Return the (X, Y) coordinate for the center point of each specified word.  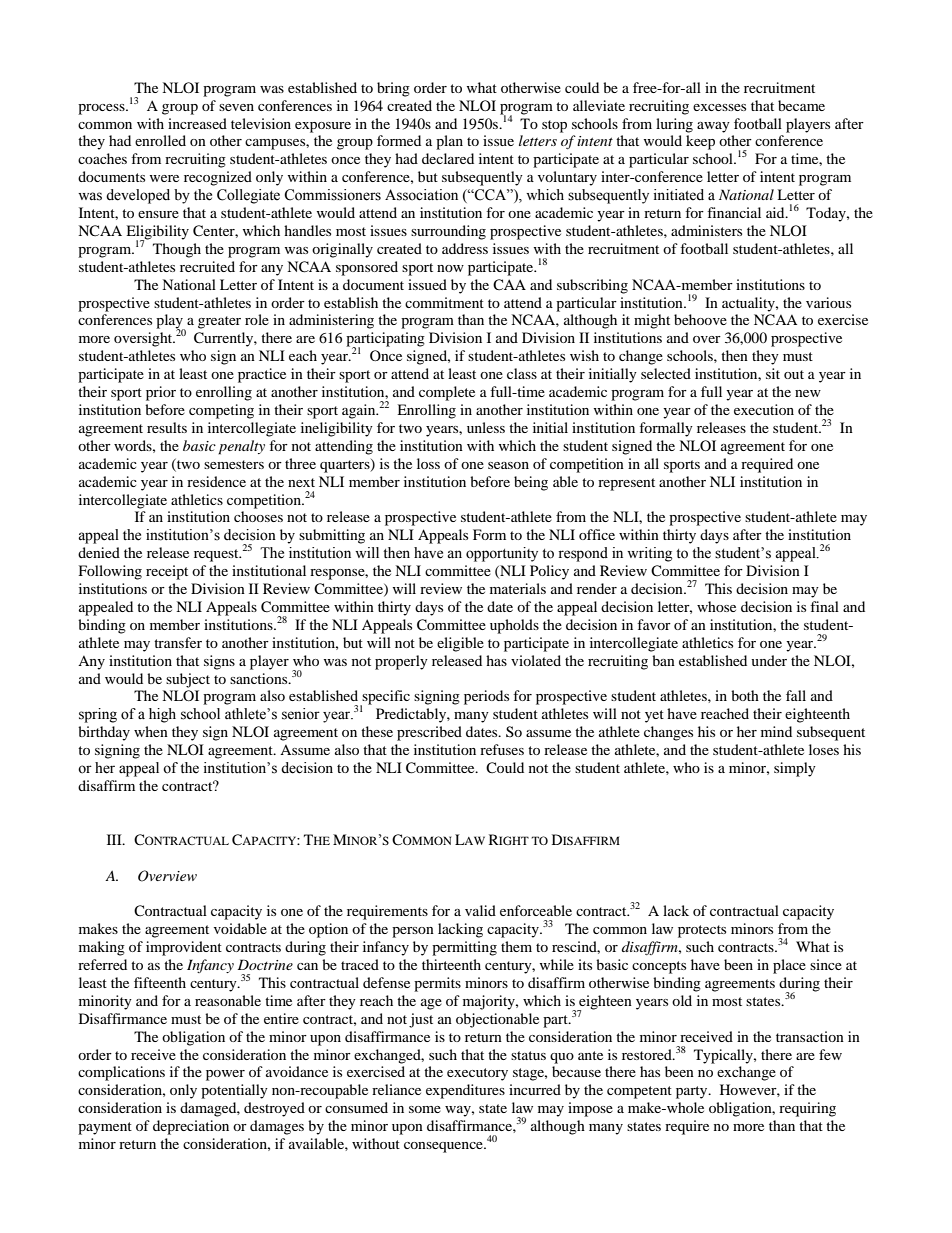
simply (795, 769)
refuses (502, 749)
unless (486, 427)
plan (449, 142)
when (151, 731)
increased (197, 123)
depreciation (191, 1127)
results (167, 427)
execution (764, 409)
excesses (719, 107)
